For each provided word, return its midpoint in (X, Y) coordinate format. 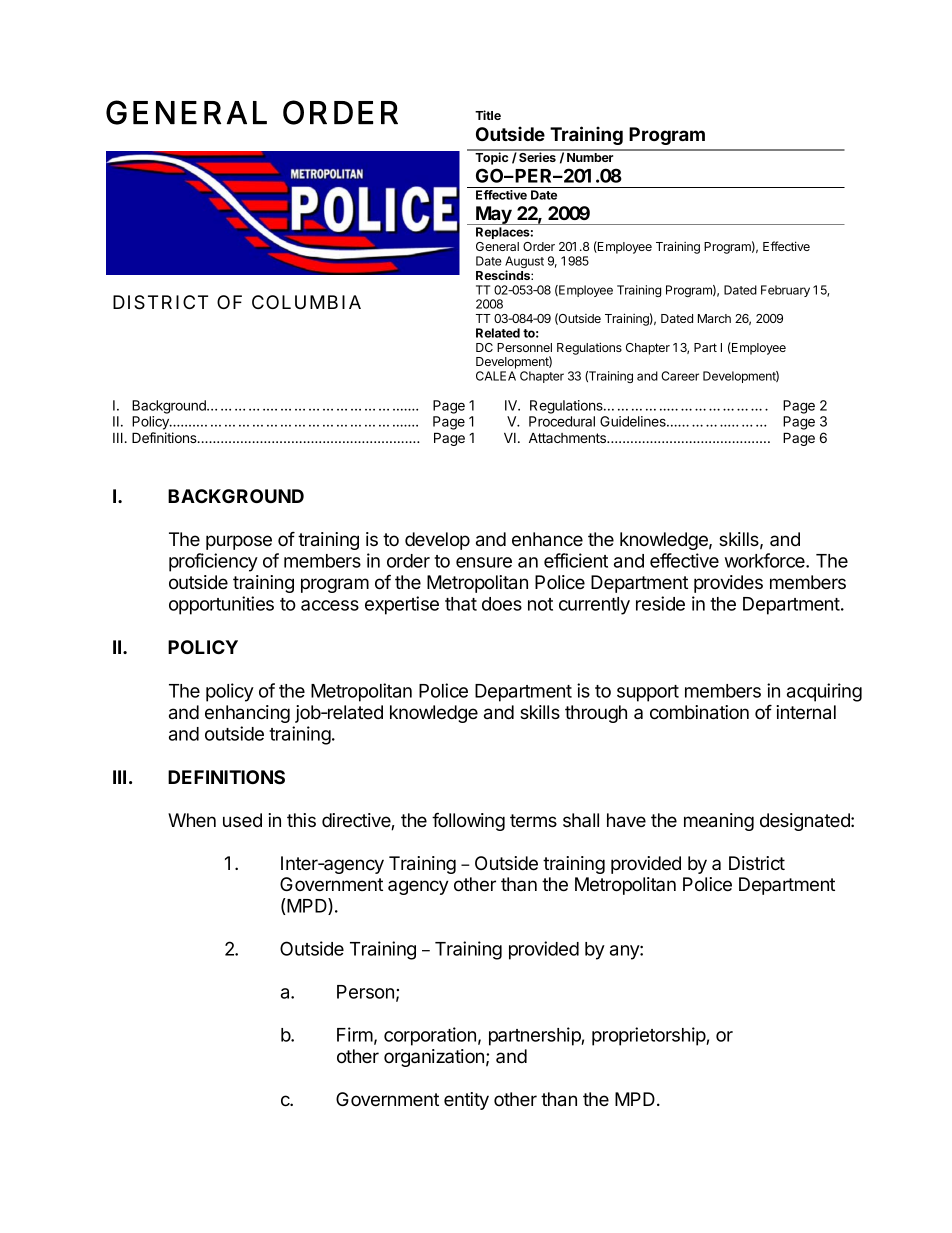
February (785, 291)
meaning (719, 822)
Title (488, 115)
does (502, 604)
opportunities (221, 605)
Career (680, 376)
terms (533, 820)
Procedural (562, 421)
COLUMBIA (306, 302)
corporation (430, 1036)
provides (728, 584)
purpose (239, 542)
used (242, 820)
